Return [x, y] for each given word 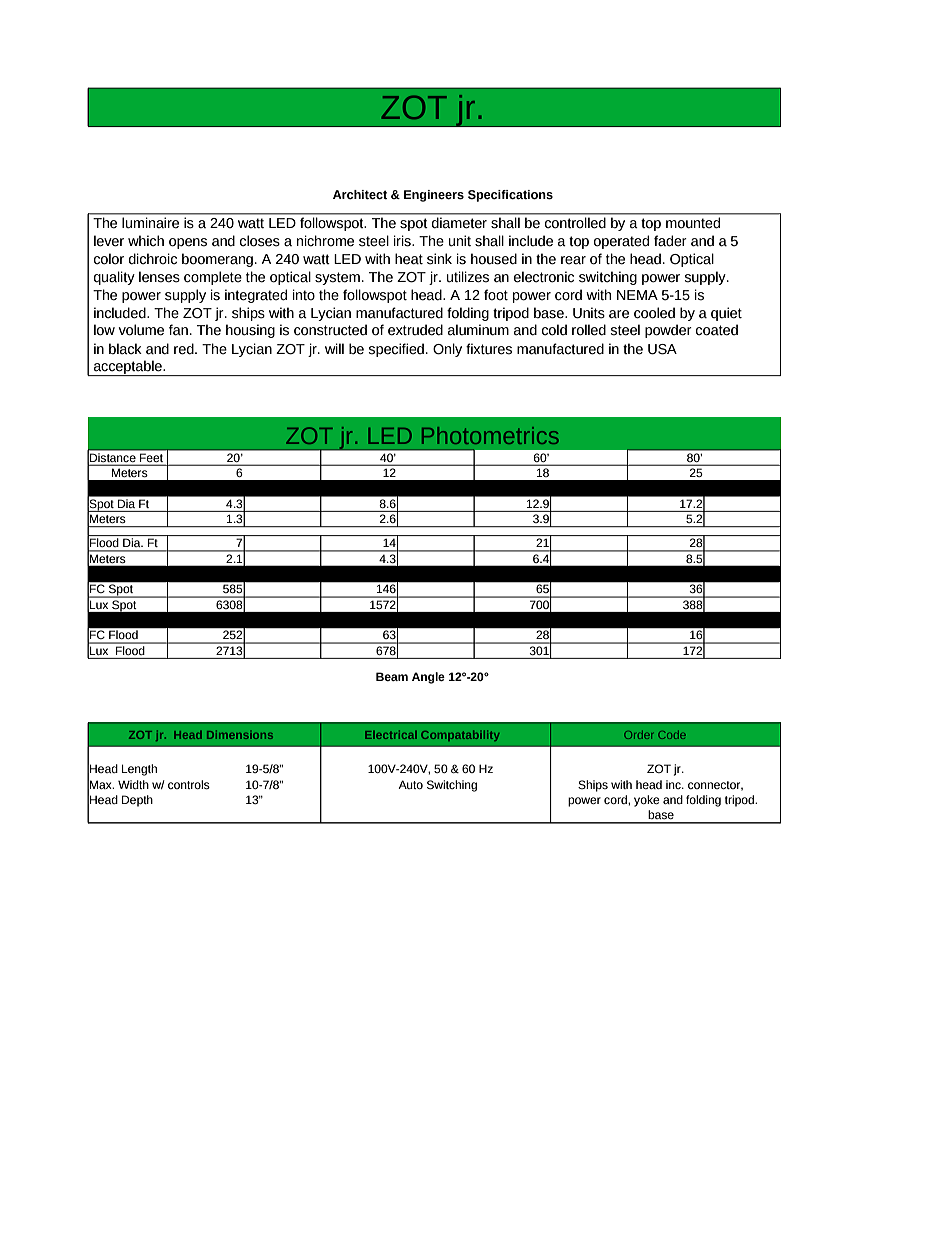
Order [638, 735]
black [125, 349]
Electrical [391, 735]
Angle [428, 678]
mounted [693, 223]
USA [662, 349]
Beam [392, 676]
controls [189, 785]
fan [178, 330]
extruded [415, 330]
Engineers [434, 196]
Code [672, 735]
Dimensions [240, 735]
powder [668, 331]
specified [398, 350]
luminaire [150, 223]
